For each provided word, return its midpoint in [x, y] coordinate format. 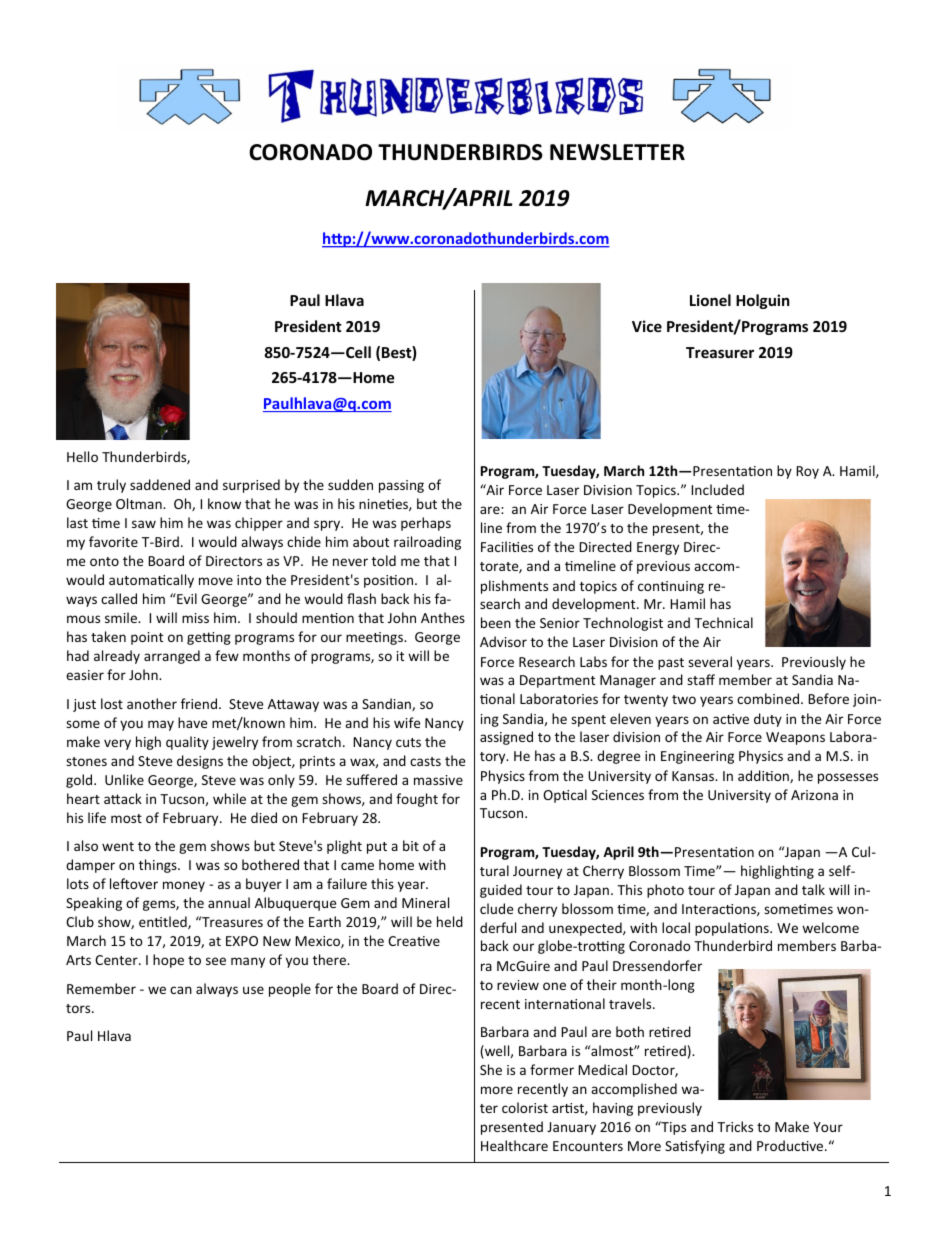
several [710, 661]
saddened [160, 484]
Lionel [710, 300]
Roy [807, 472]
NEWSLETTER [617, 152]
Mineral [425, 902]
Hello [82, 456]
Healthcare [514, 1145]
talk [813, 889]
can [181, 990]
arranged [172, 657]
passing [401, 486]
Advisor [503, 641]
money [184, 886]
